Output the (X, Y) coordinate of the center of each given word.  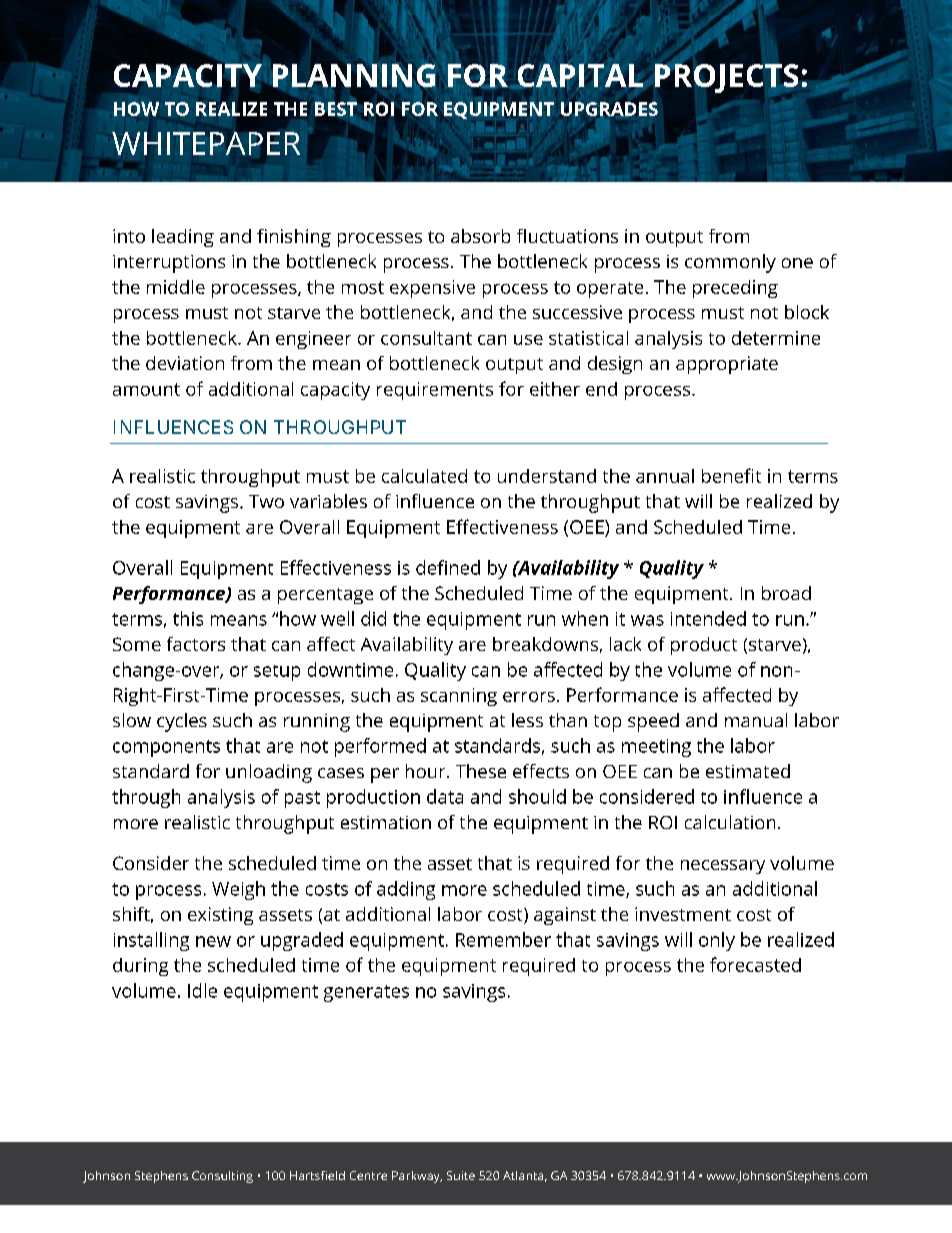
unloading (269, 773)
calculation (730, 822)
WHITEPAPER (206, 143)
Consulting (222, 1177)
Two (266, 501)
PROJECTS (726, 79)
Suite (461, 1175)
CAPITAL (580, 75)
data (445, 796)
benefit (731, 475)
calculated (424, 476)
